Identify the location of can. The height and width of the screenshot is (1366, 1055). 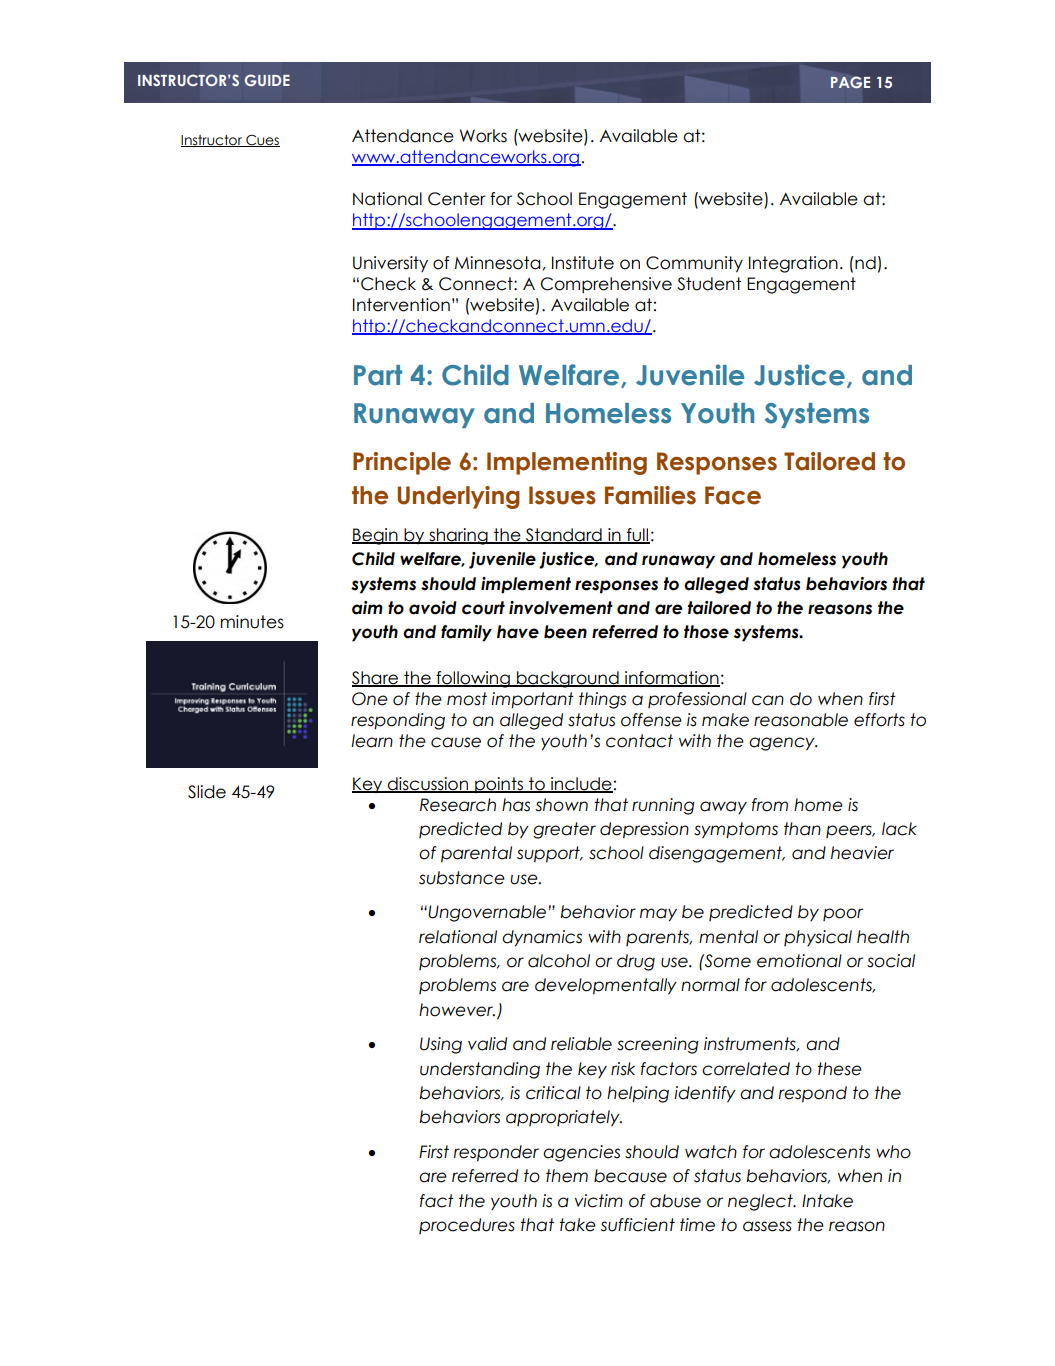
(768, 700).
